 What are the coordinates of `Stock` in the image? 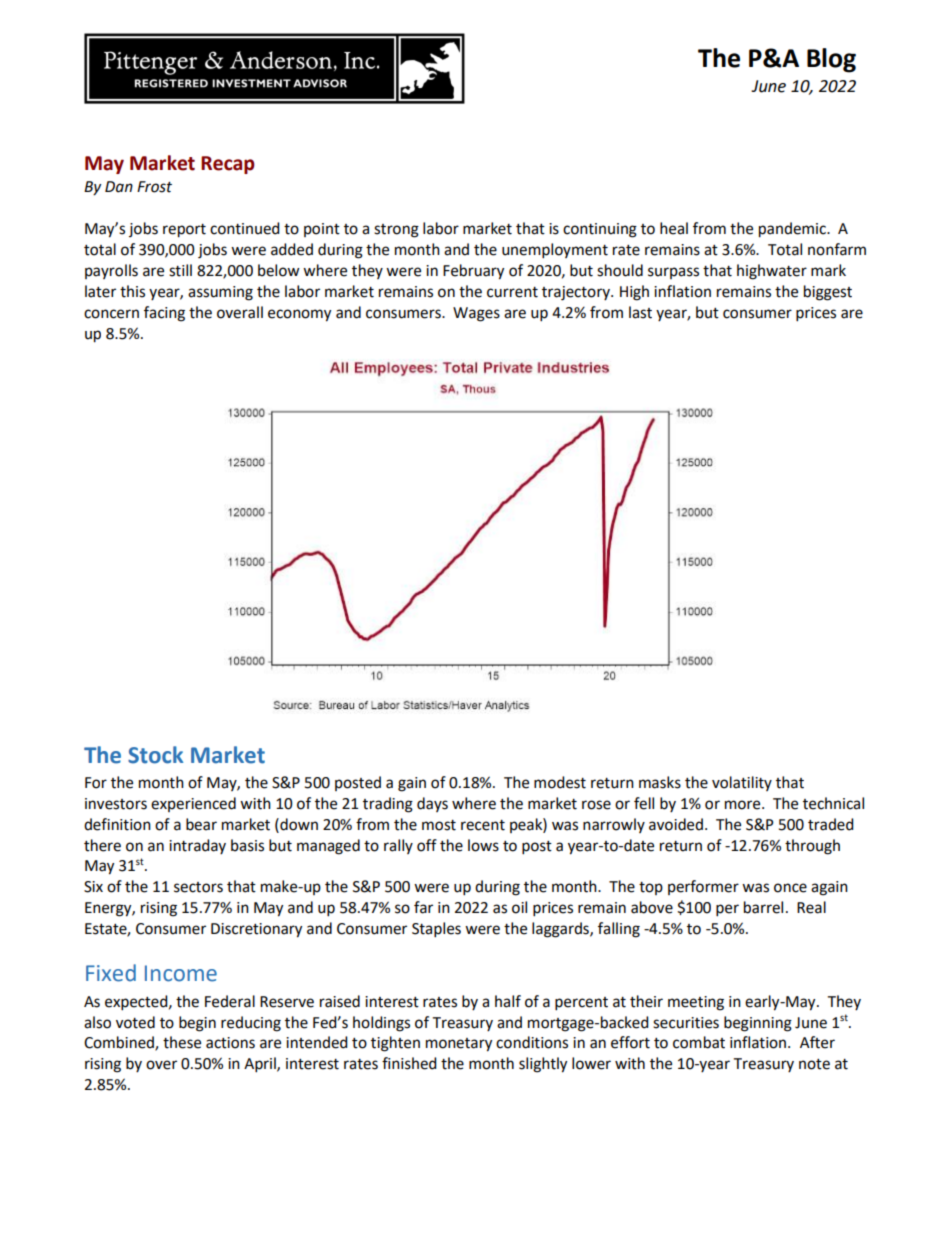 It's located at (155, 755).
